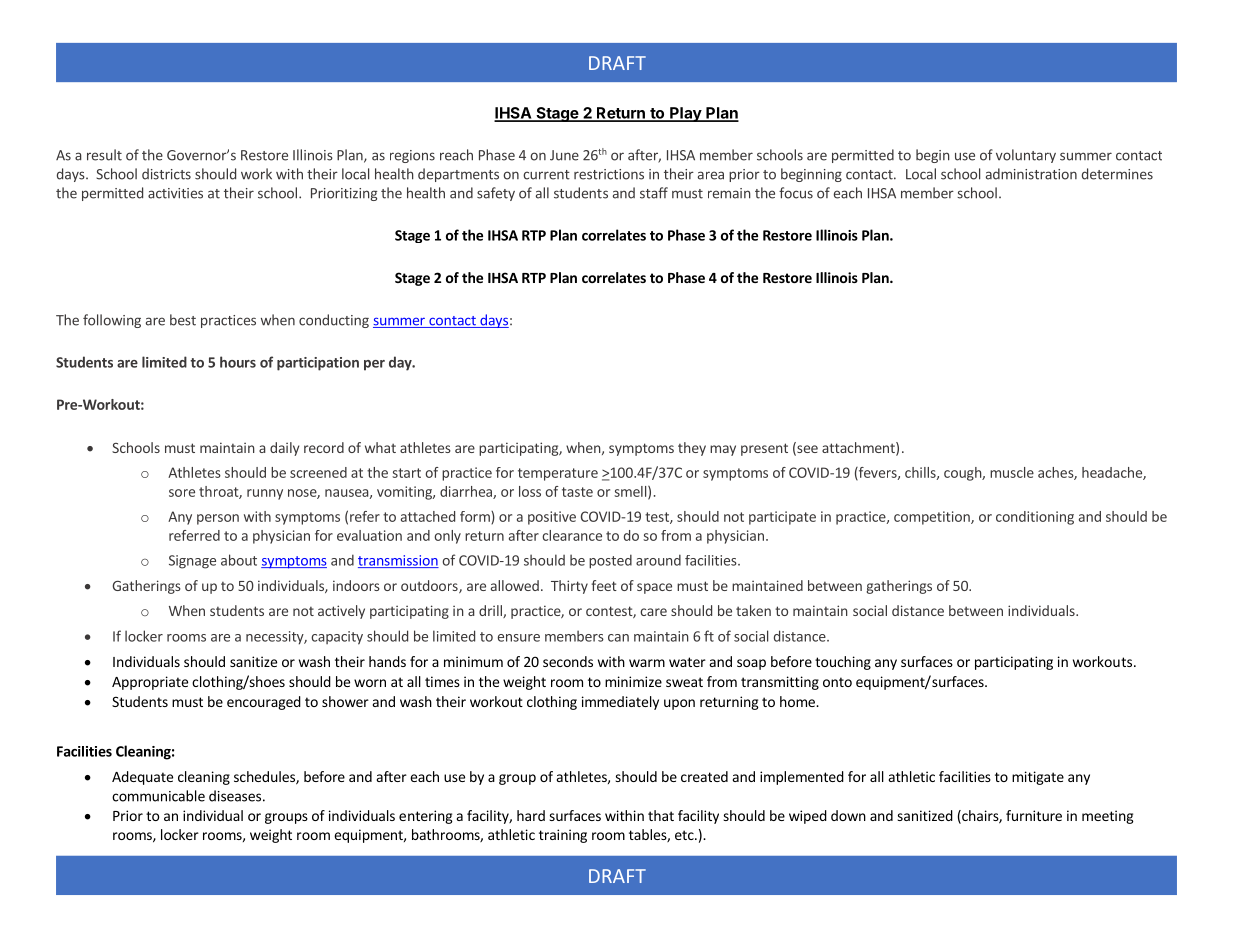  What do you see at coordinates (692, 449) in the image?
I see `they` at bounding box center [692, 449].
